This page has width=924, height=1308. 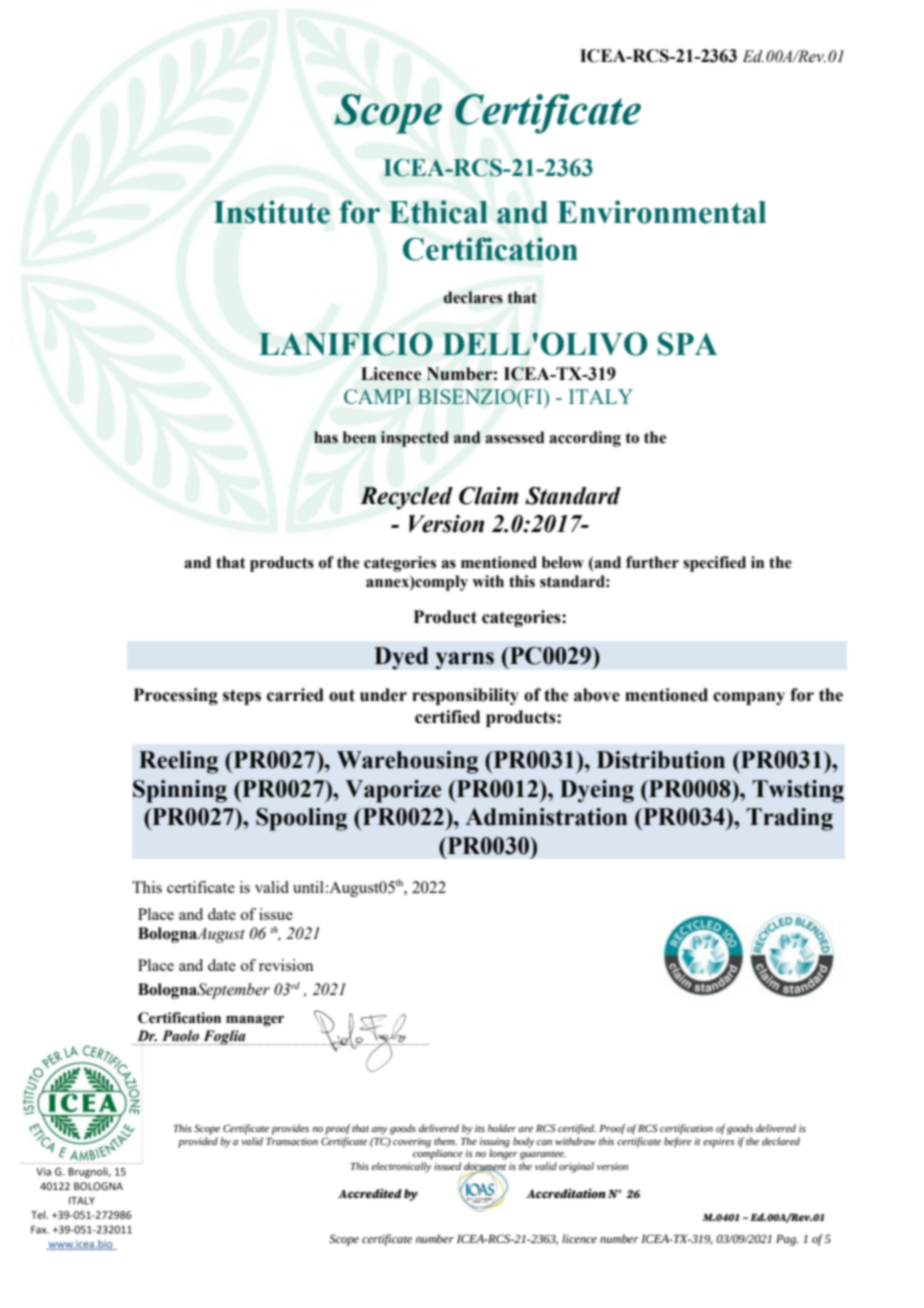 What do you see at coordinates (271, 212) in the page?
I see `Institute` at bounding box center [271, 212].
